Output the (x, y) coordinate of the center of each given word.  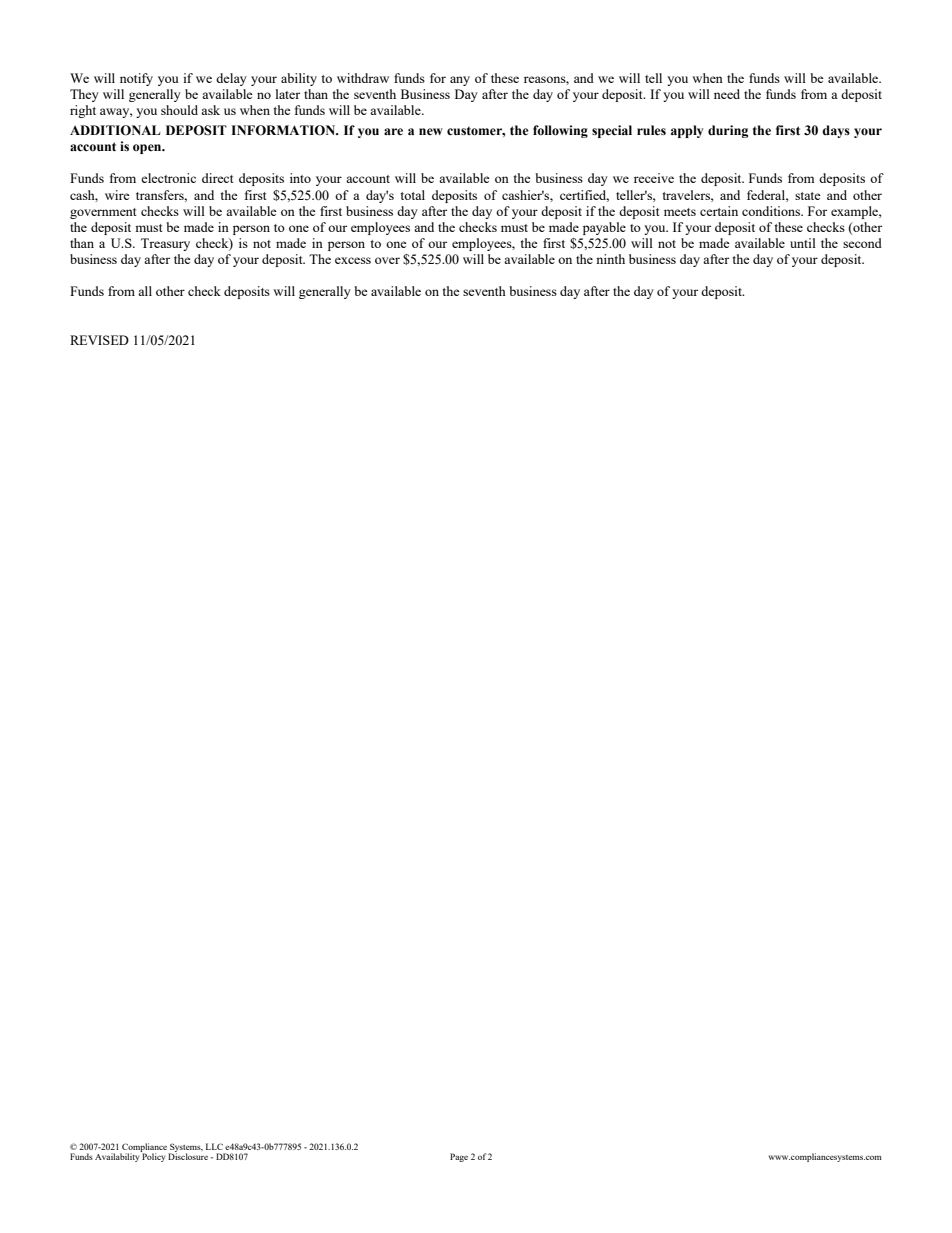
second (862, 243)
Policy (153, 1157)
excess (353, 260)
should (179, 110)
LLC (214, 1146)
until (803, 243)
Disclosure (188, 1156)
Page (459, 1157)
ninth (610, 259)
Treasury (165, 244)
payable (604, 228)
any (460, 81)
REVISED (99, 340)
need (727, 94)
